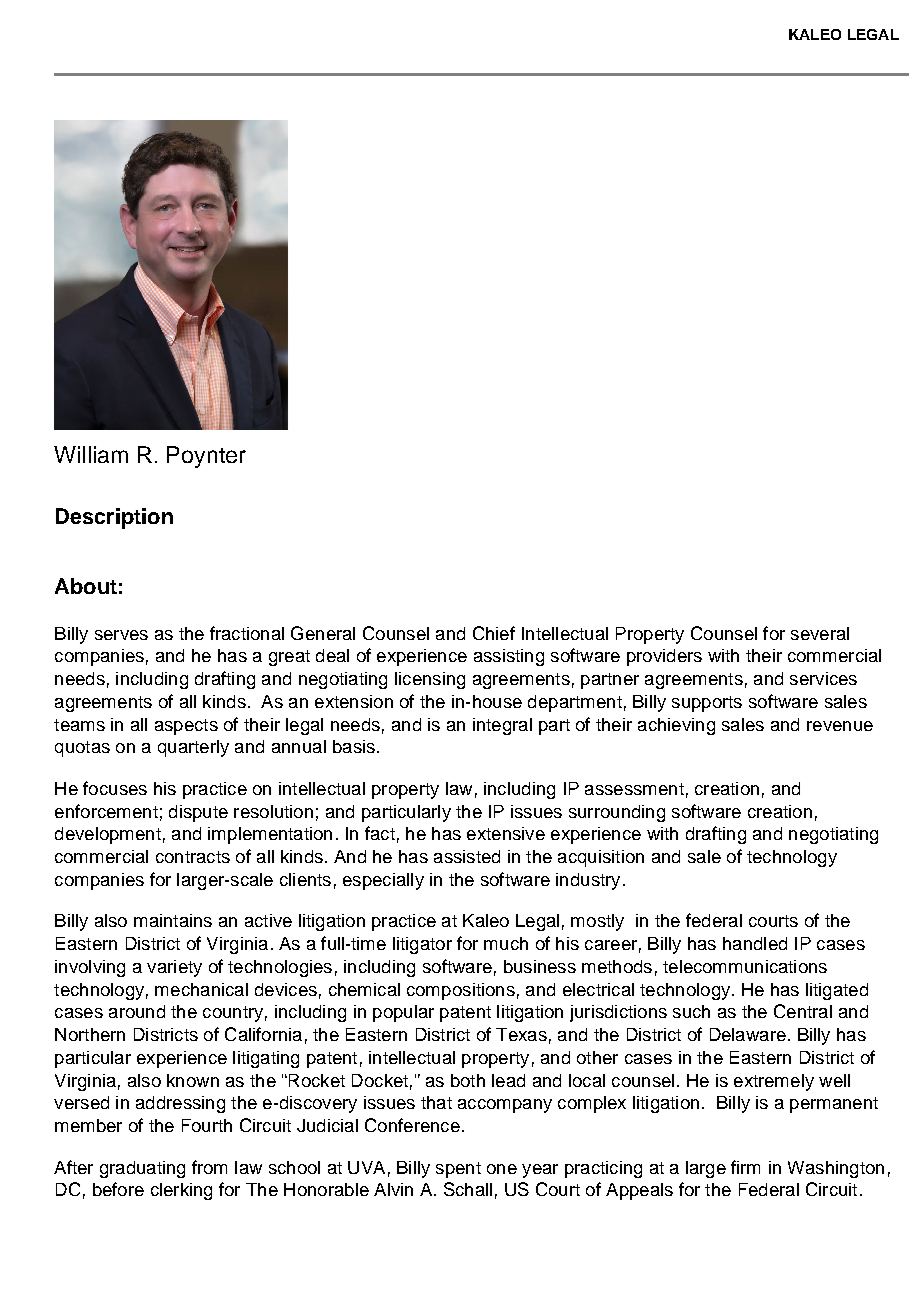 The width and height of the image is (924, 1308). I want to click on graduating, so click(142, 1169).
